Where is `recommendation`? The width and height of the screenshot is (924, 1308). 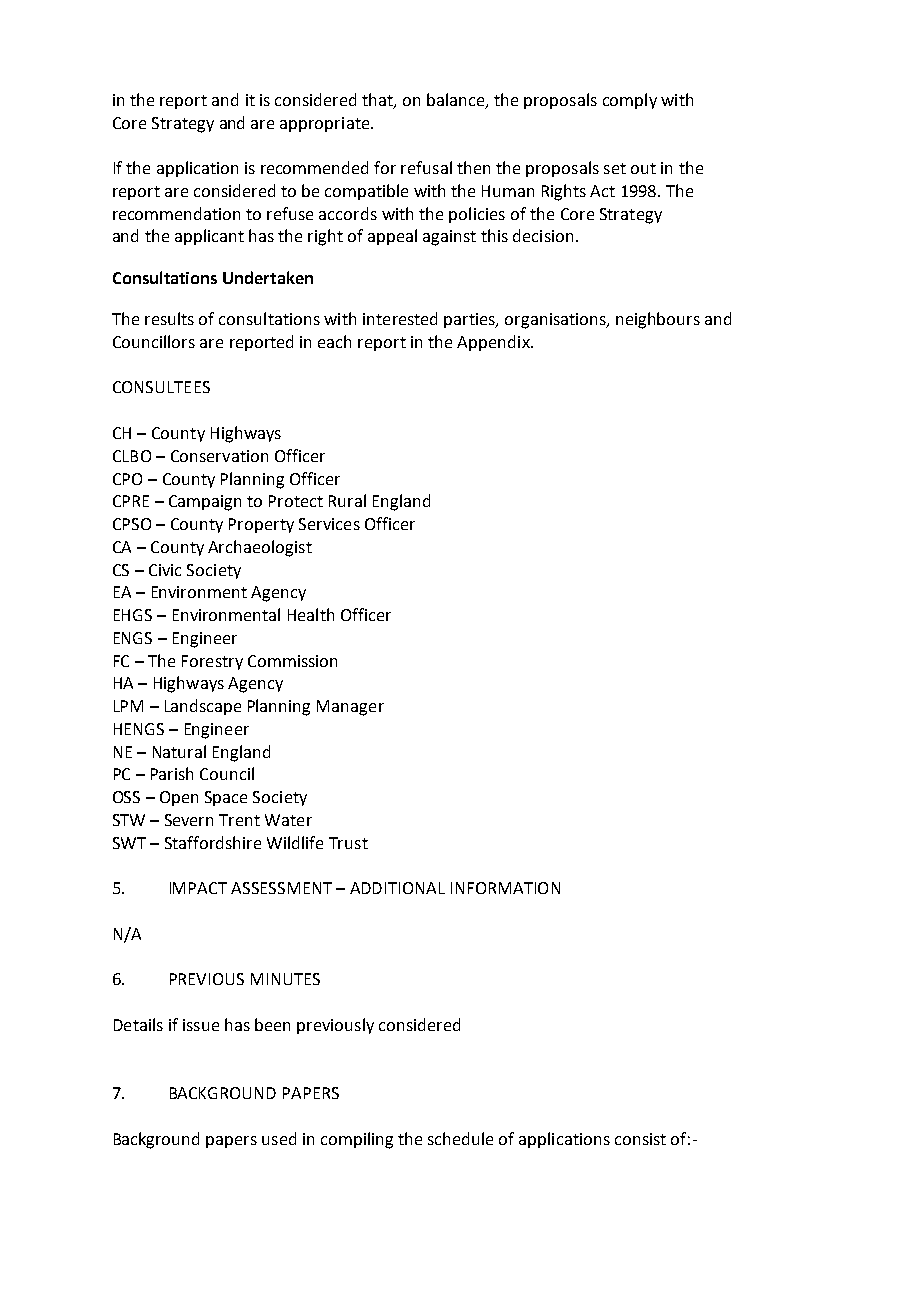 recommendation is located at coordinates (176, 213).
